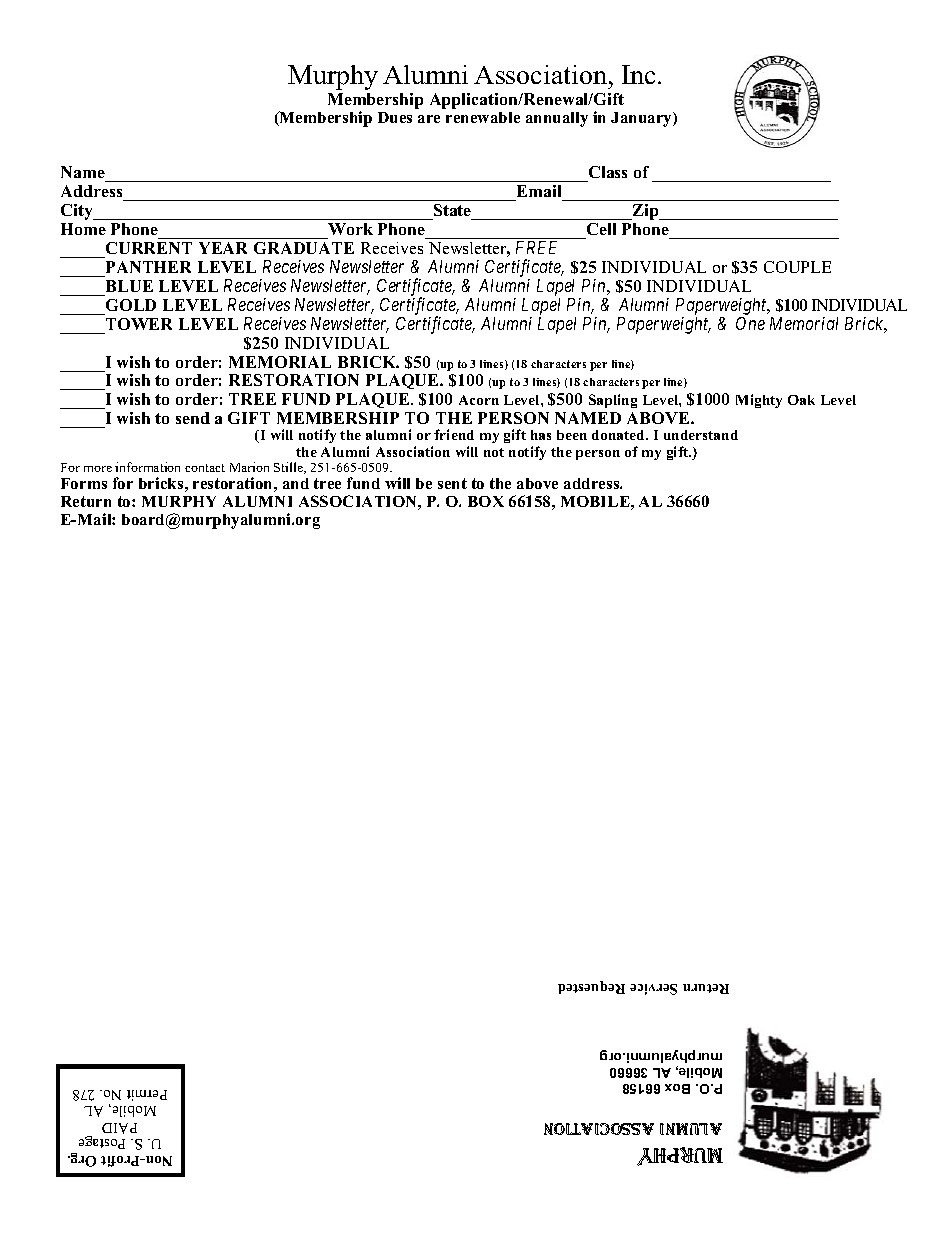  Describe the element at coordinates (223, 248) in the document. I see `YEAR` at that location.
